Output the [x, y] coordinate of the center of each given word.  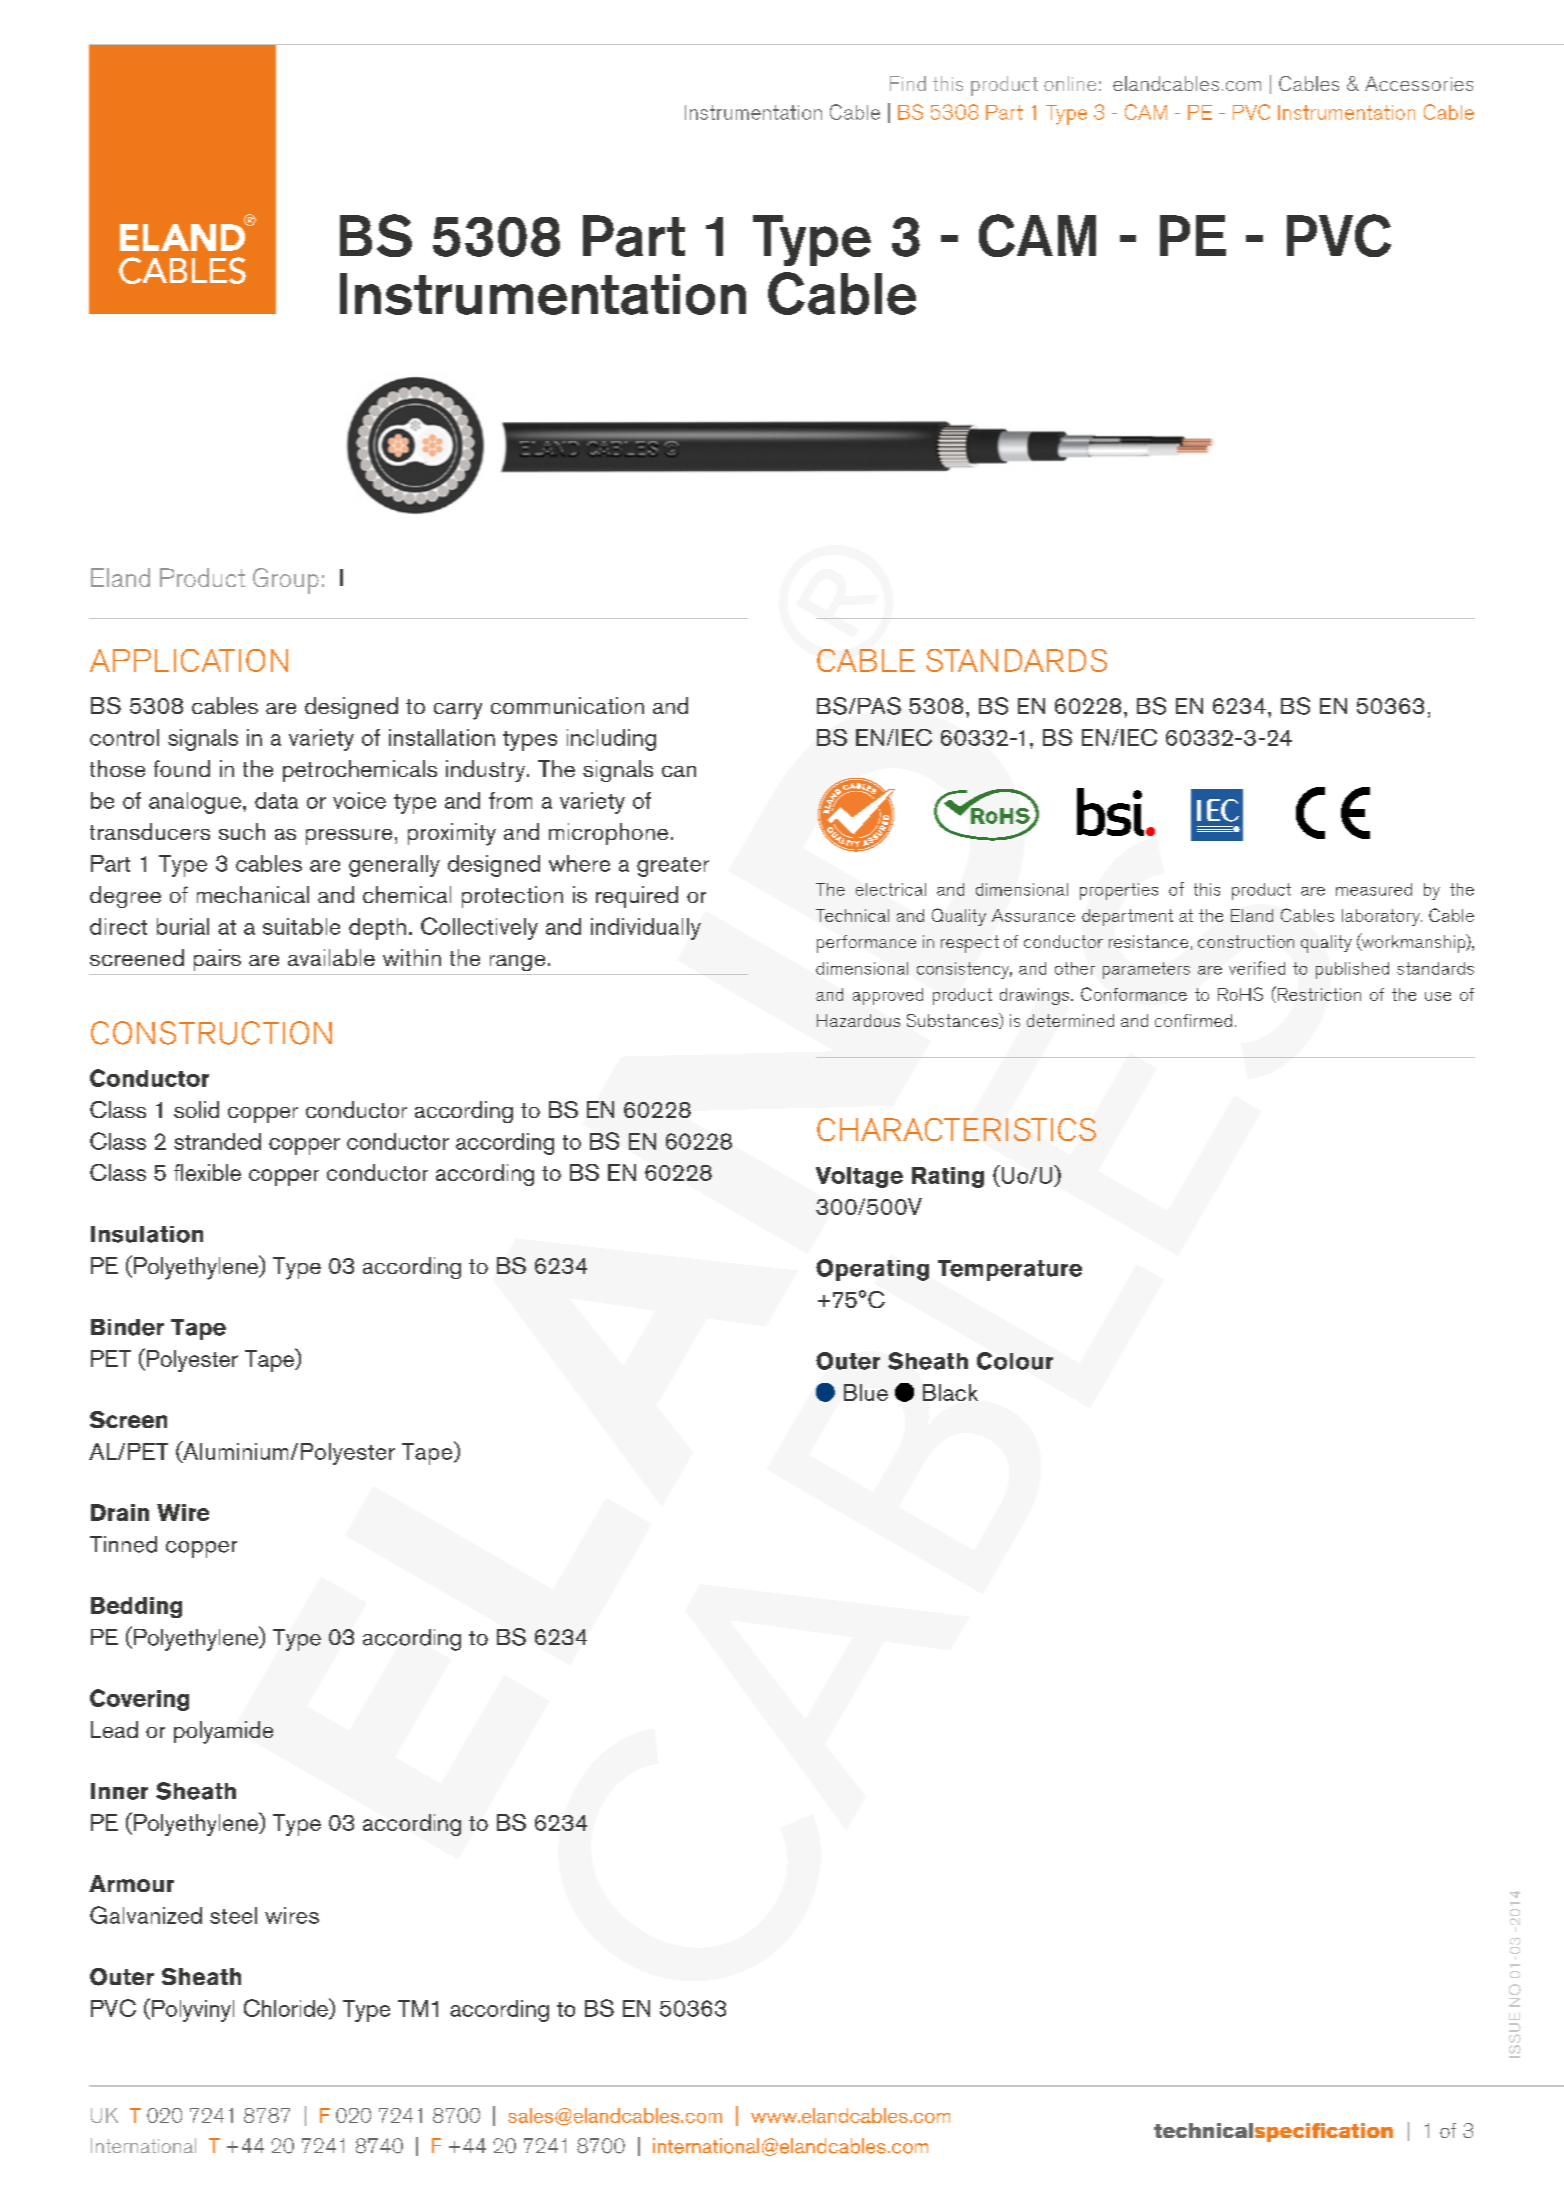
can [679, 771]
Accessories [1419, 83]
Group [286, 581]
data [276, 800]
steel [233, 1915]
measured [1374, 889]
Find [908, 83]
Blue [866, 1392]
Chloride [287, 2008]
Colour [1015, 1361]
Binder [127, 1327]
